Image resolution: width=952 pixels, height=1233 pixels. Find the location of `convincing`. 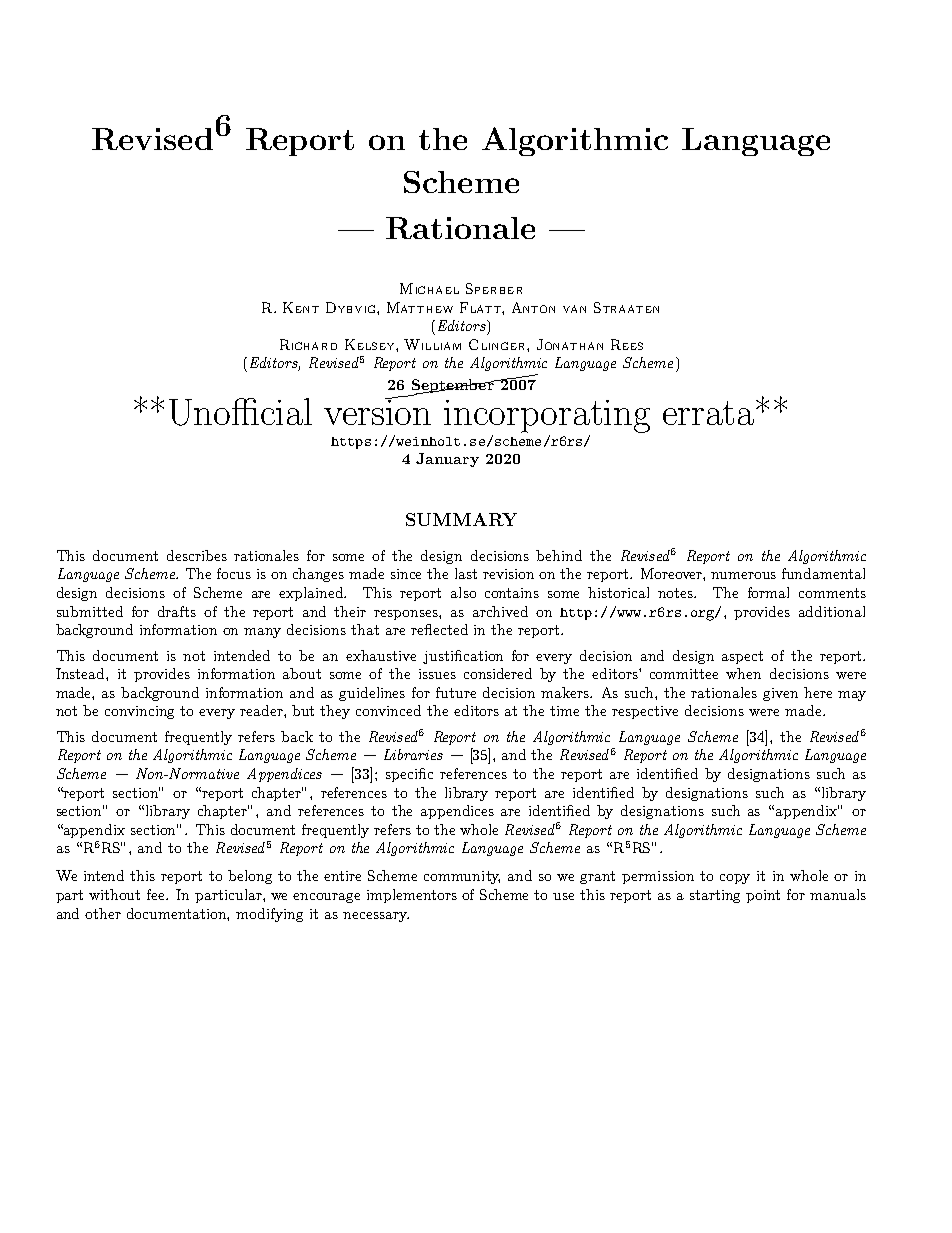

convincing is located at coordinates (139, 712).
